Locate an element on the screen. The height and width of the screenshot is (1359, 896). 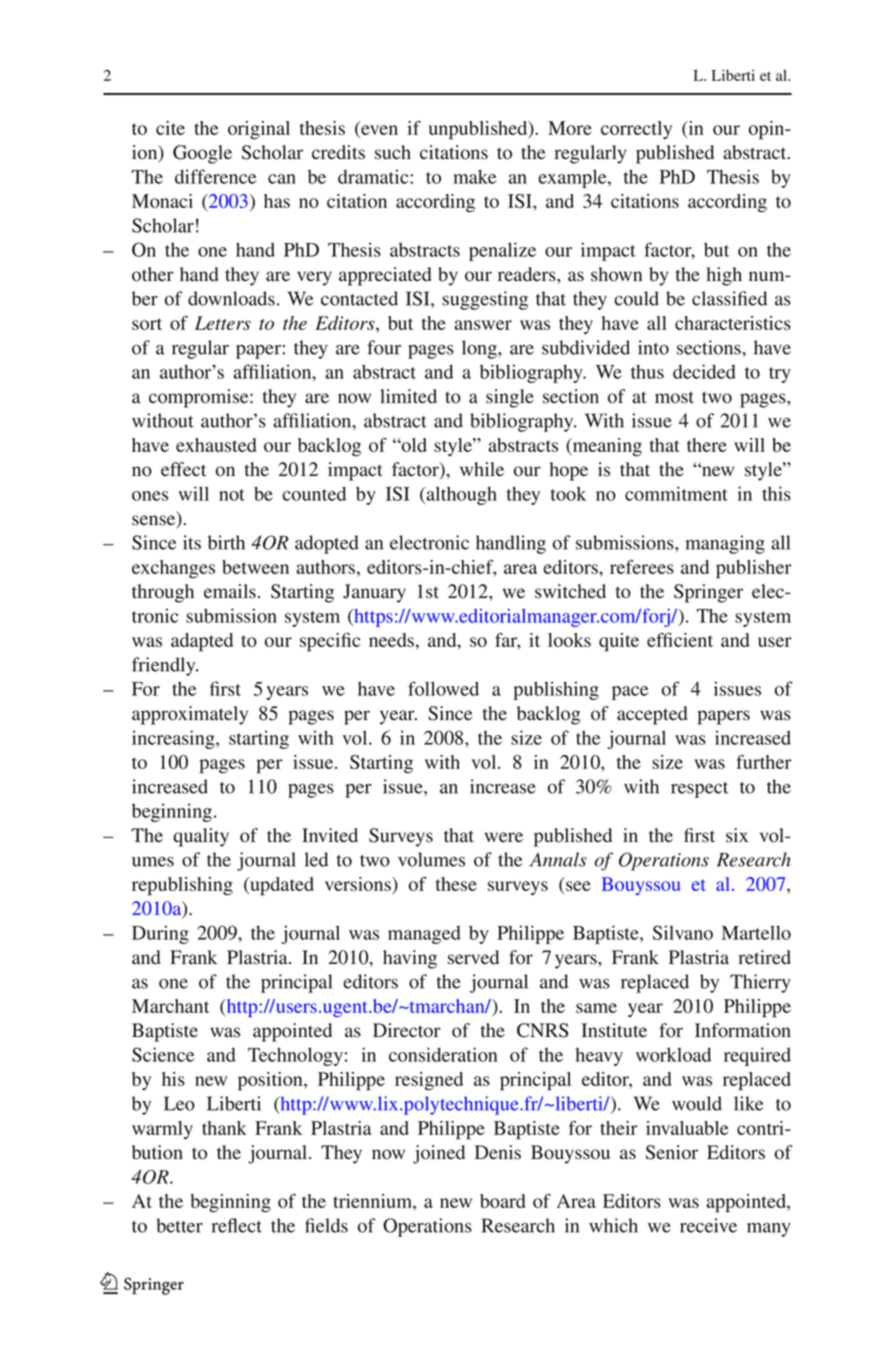
were is located at coordinates (504, 837).
